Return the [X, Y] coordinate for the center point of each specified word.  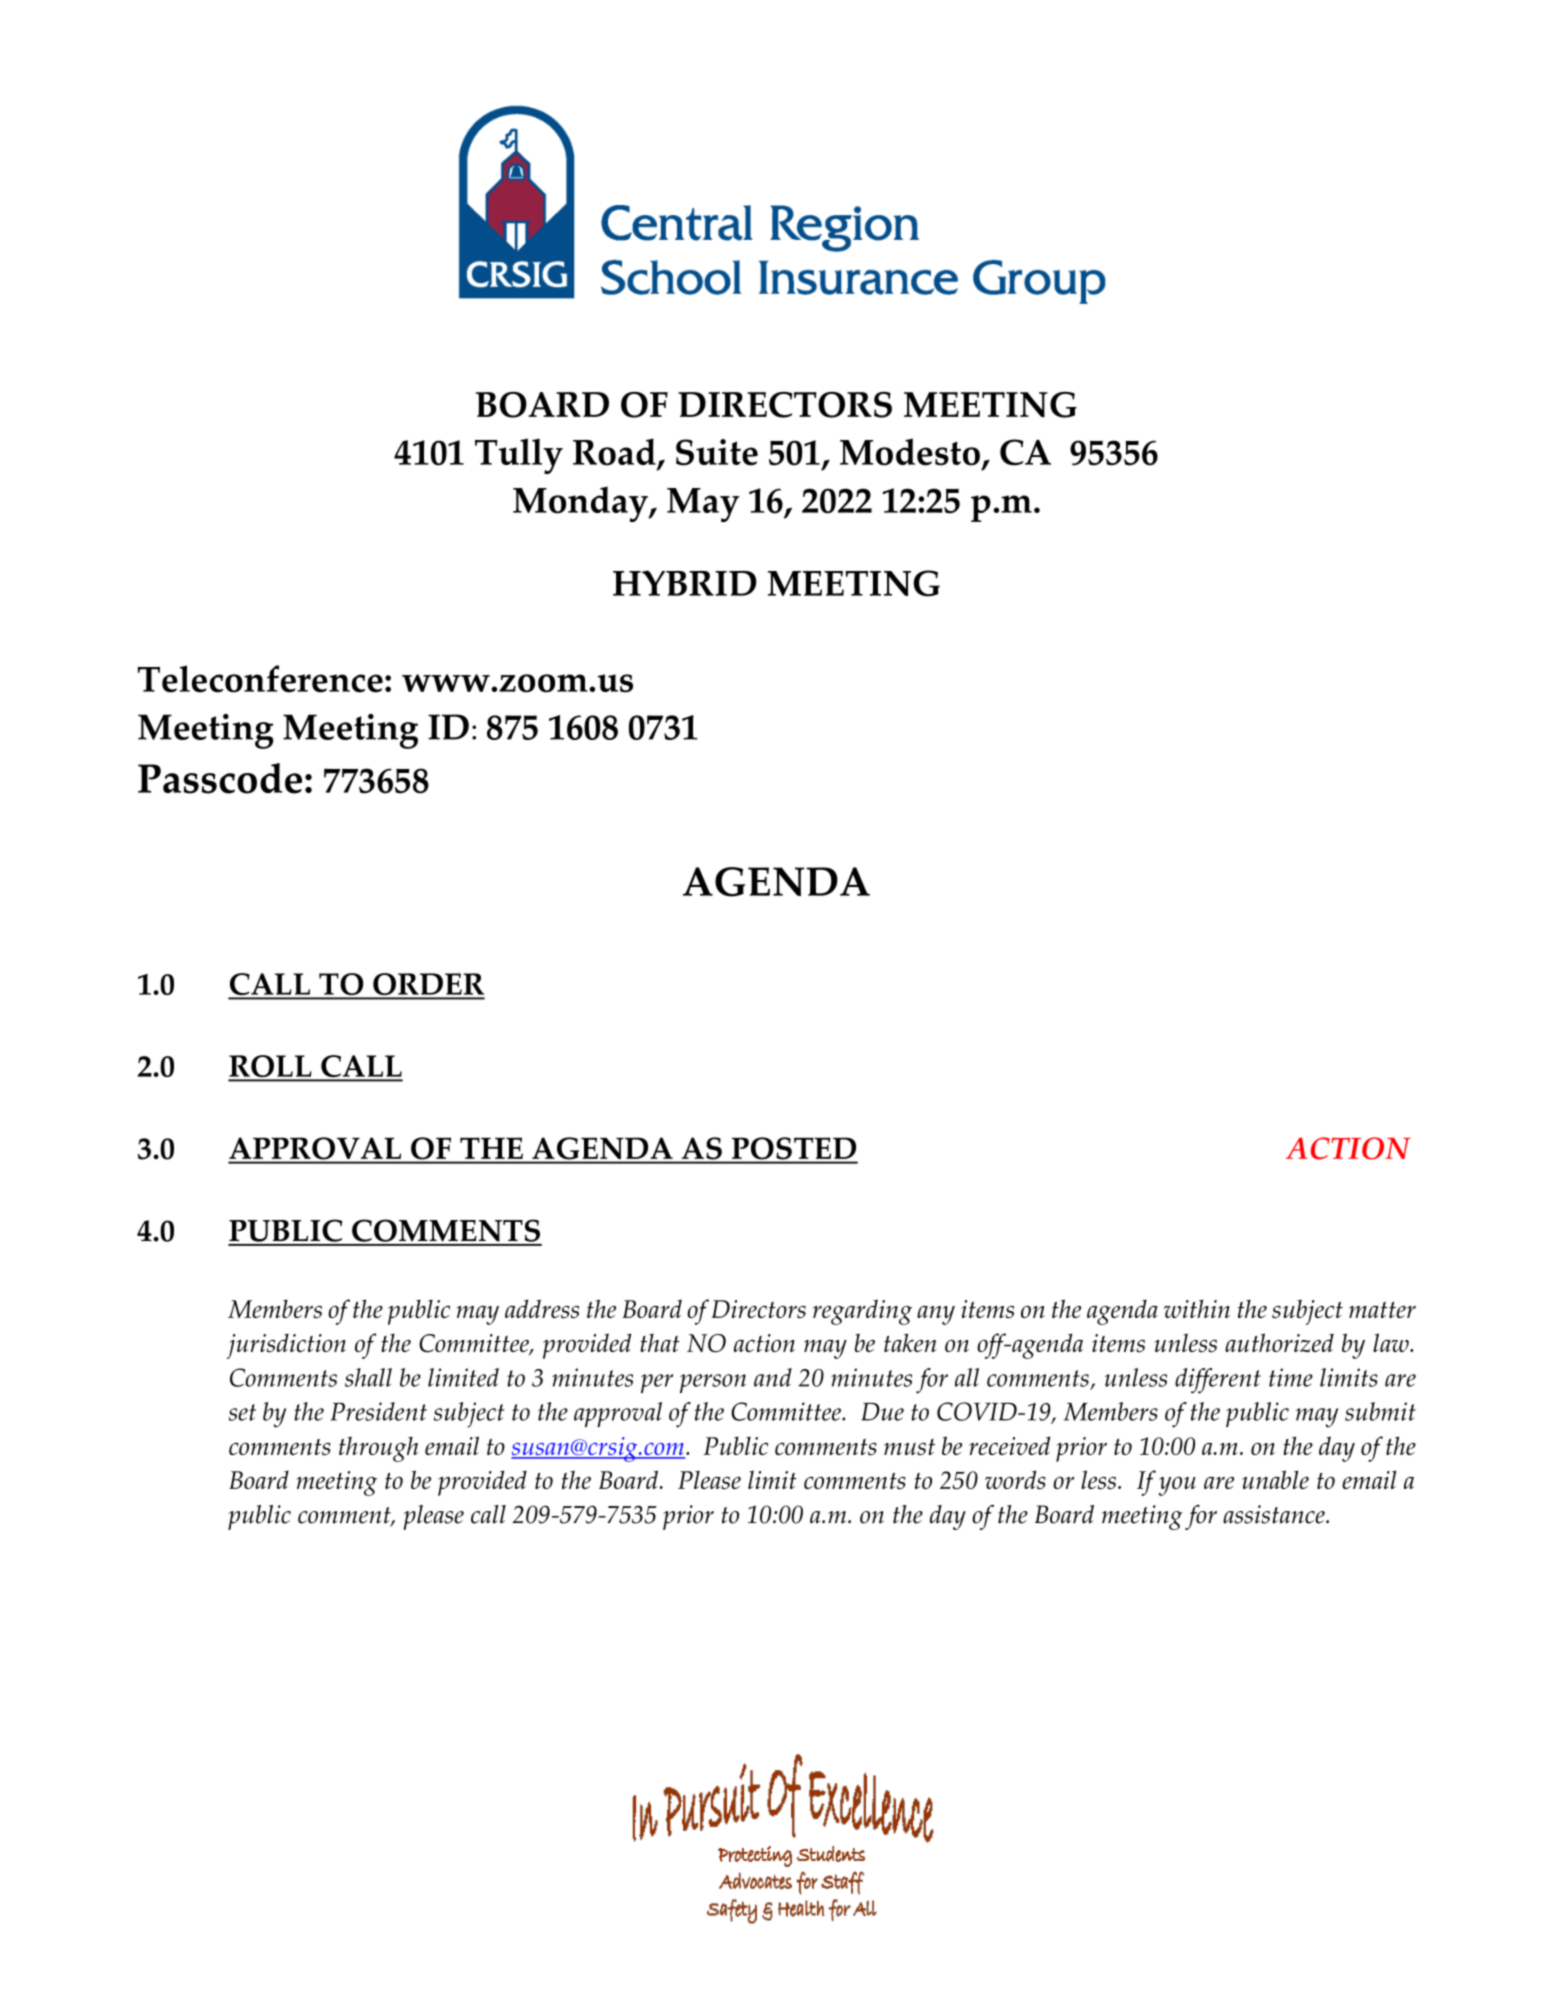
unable [1275, 1479]
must [909, 1447]
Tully [519, 456]
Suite [717, 452]
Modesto [910, 452]
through [378, 1449]
